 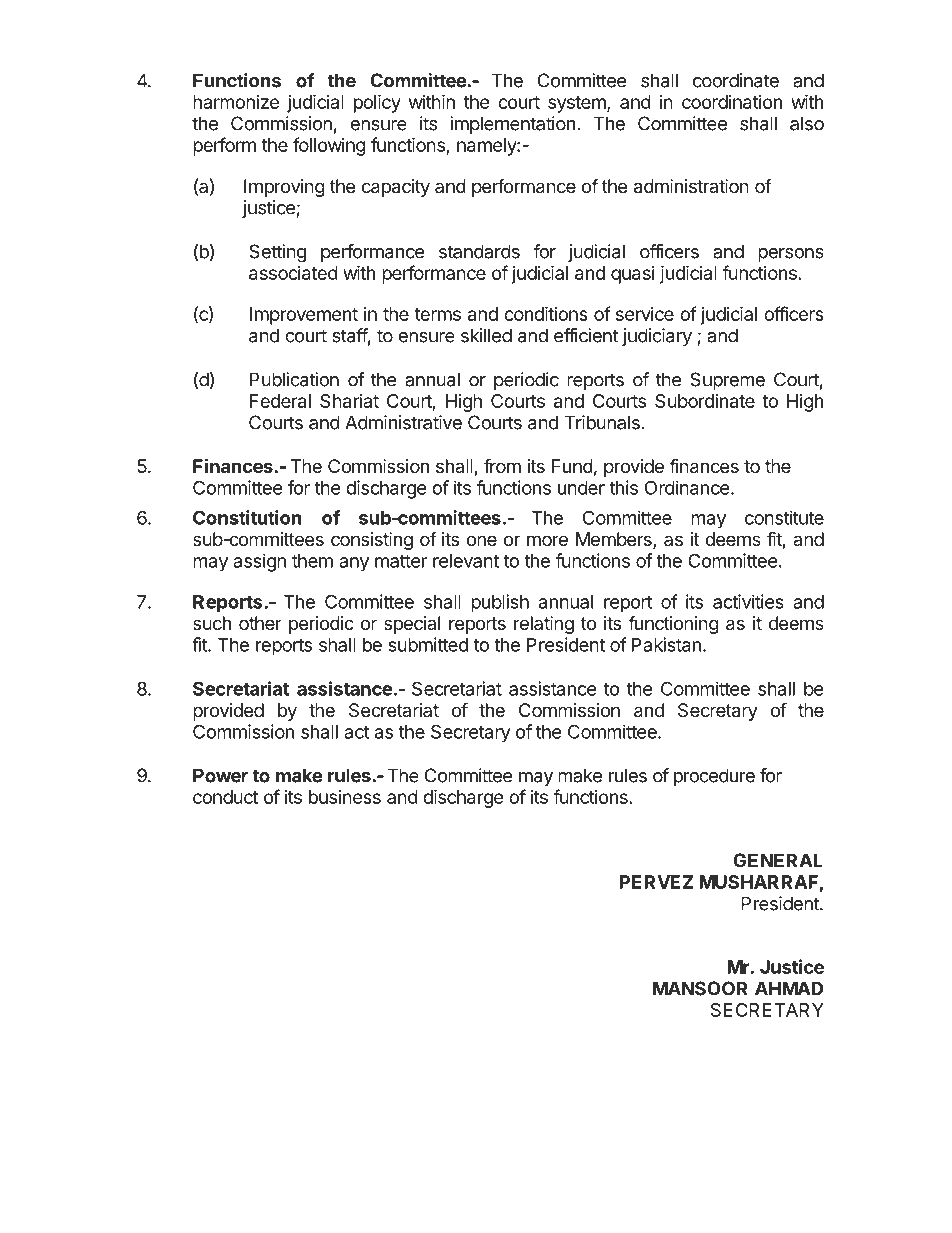 What do you see at coordinates (666, 644) in the document?
I see `Pakistan` at bounding box center [666, 644].
